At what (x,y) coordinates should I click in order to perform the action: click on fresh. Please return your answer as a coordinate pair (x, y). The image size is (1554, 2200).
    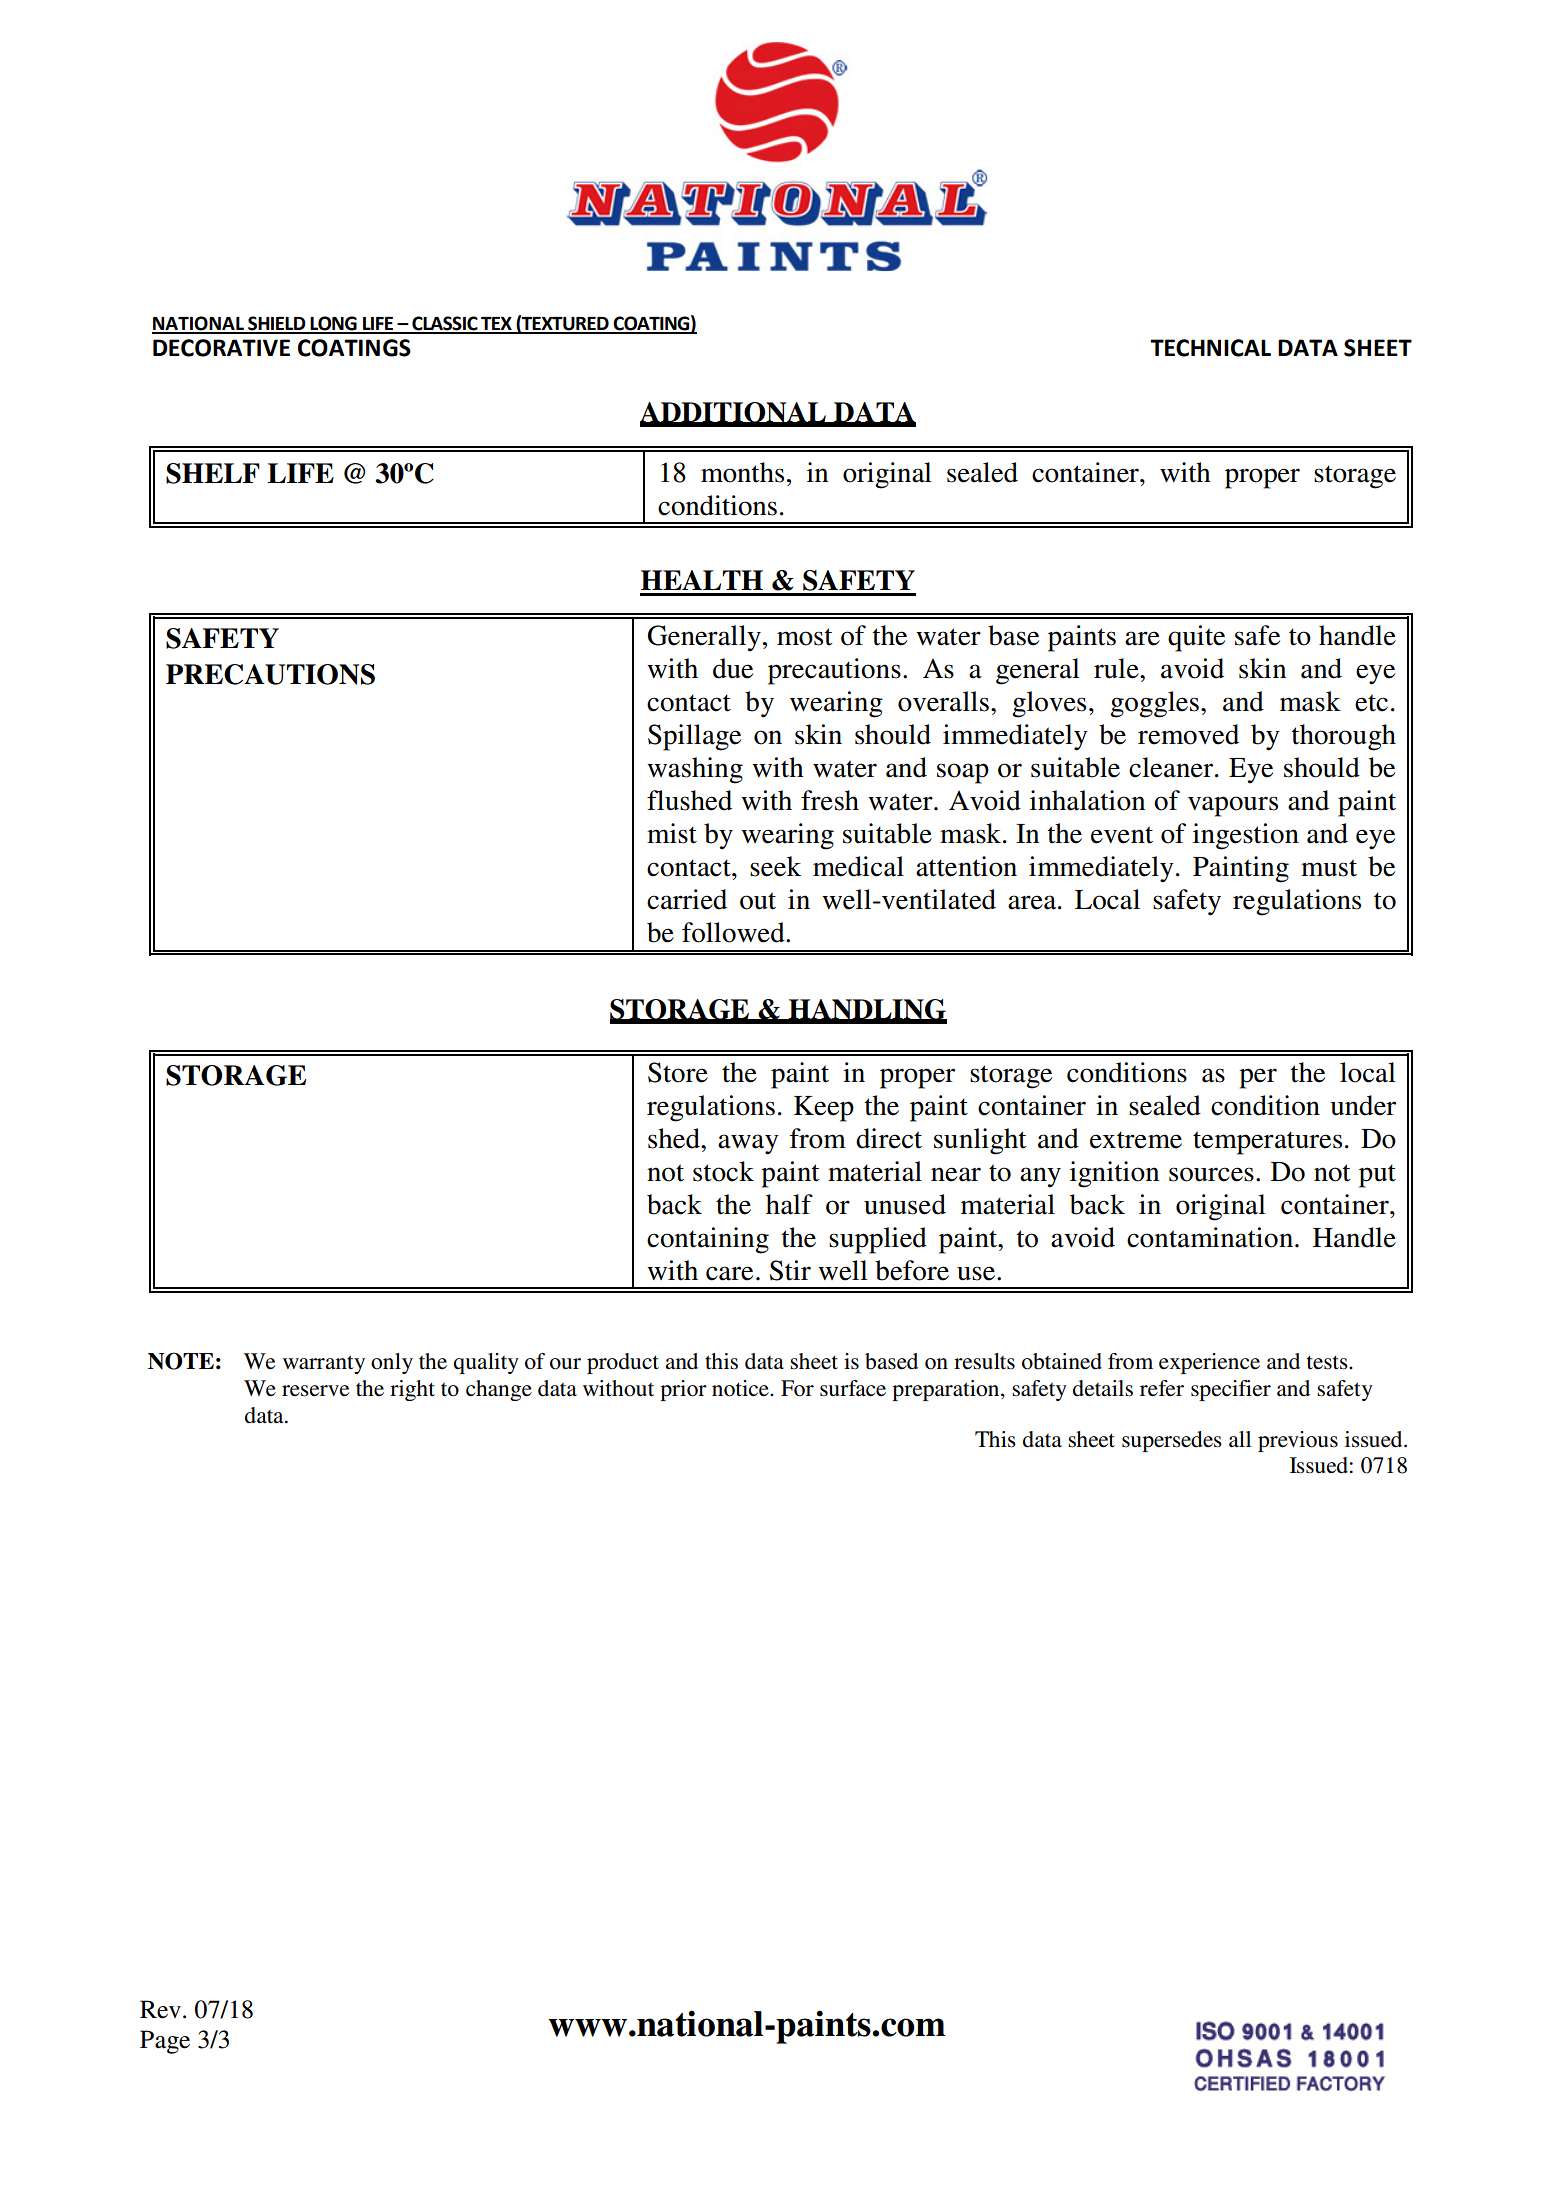
    Looking at the image, I should click on (830, 800).
